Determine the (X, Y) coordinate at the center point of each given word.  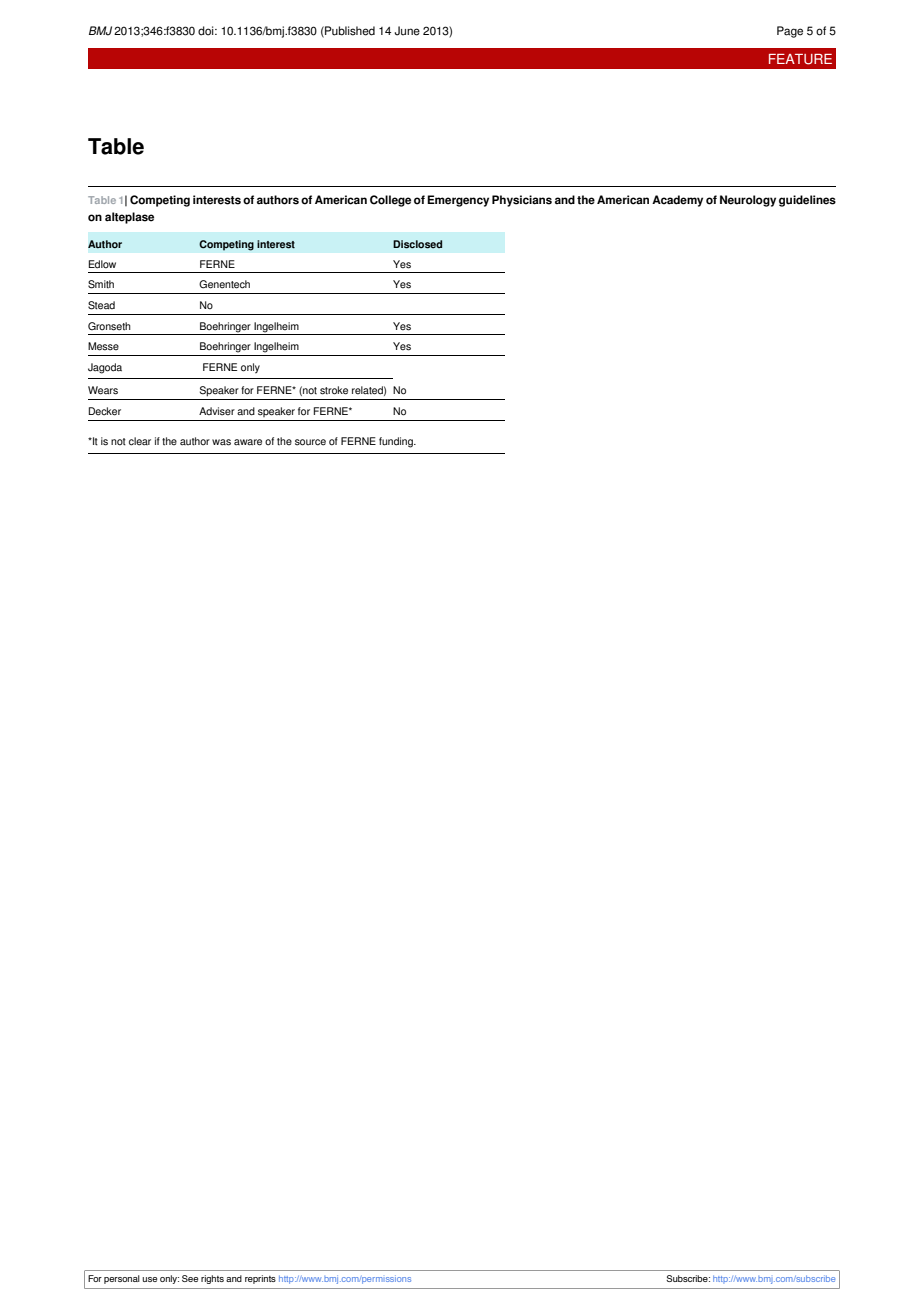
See (190, 1278)
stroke (334, 390)
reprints (260, 1279)
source (310, 442)
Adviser (217, 411)
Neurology (748, 201)
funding (397, 442)
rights (212, 1279)
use (149, 1279)
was (221, 442)
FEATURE (800, 59)
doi (207, 31)
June (407, 31)
